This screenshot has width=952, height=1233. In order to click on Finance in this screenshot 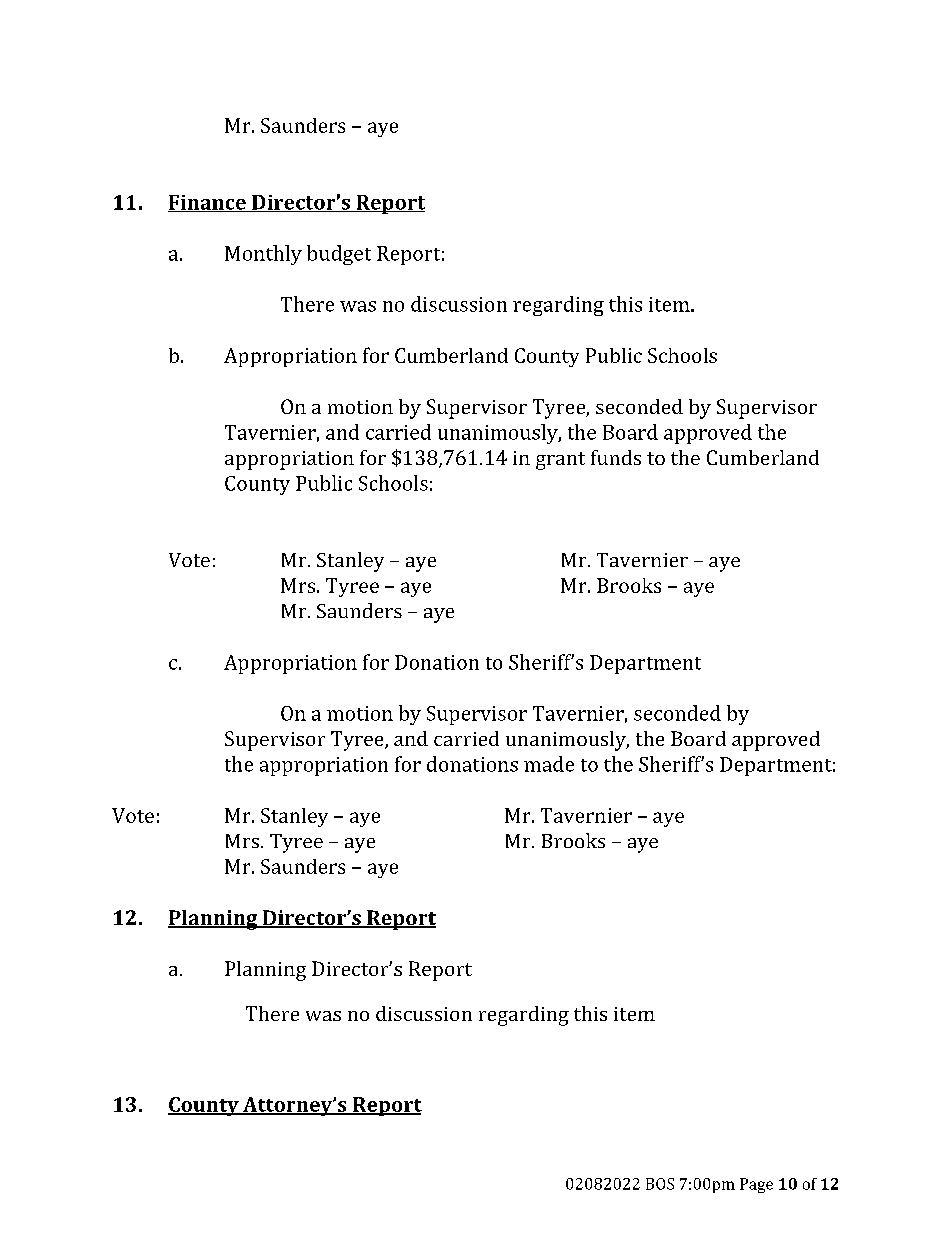, I will do `click(208, 203)`.
